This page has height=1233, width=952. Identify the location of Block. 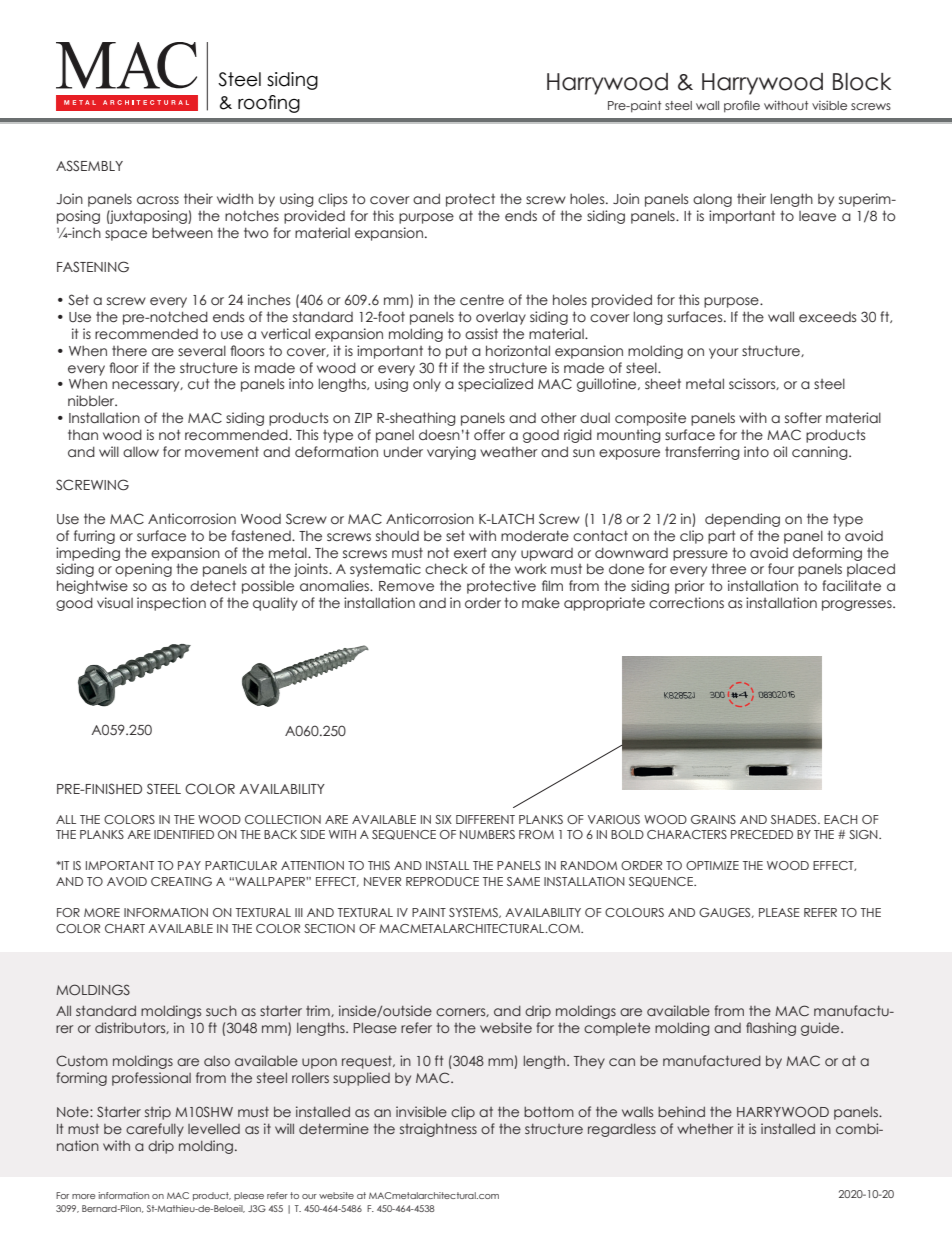
(862, 82).
